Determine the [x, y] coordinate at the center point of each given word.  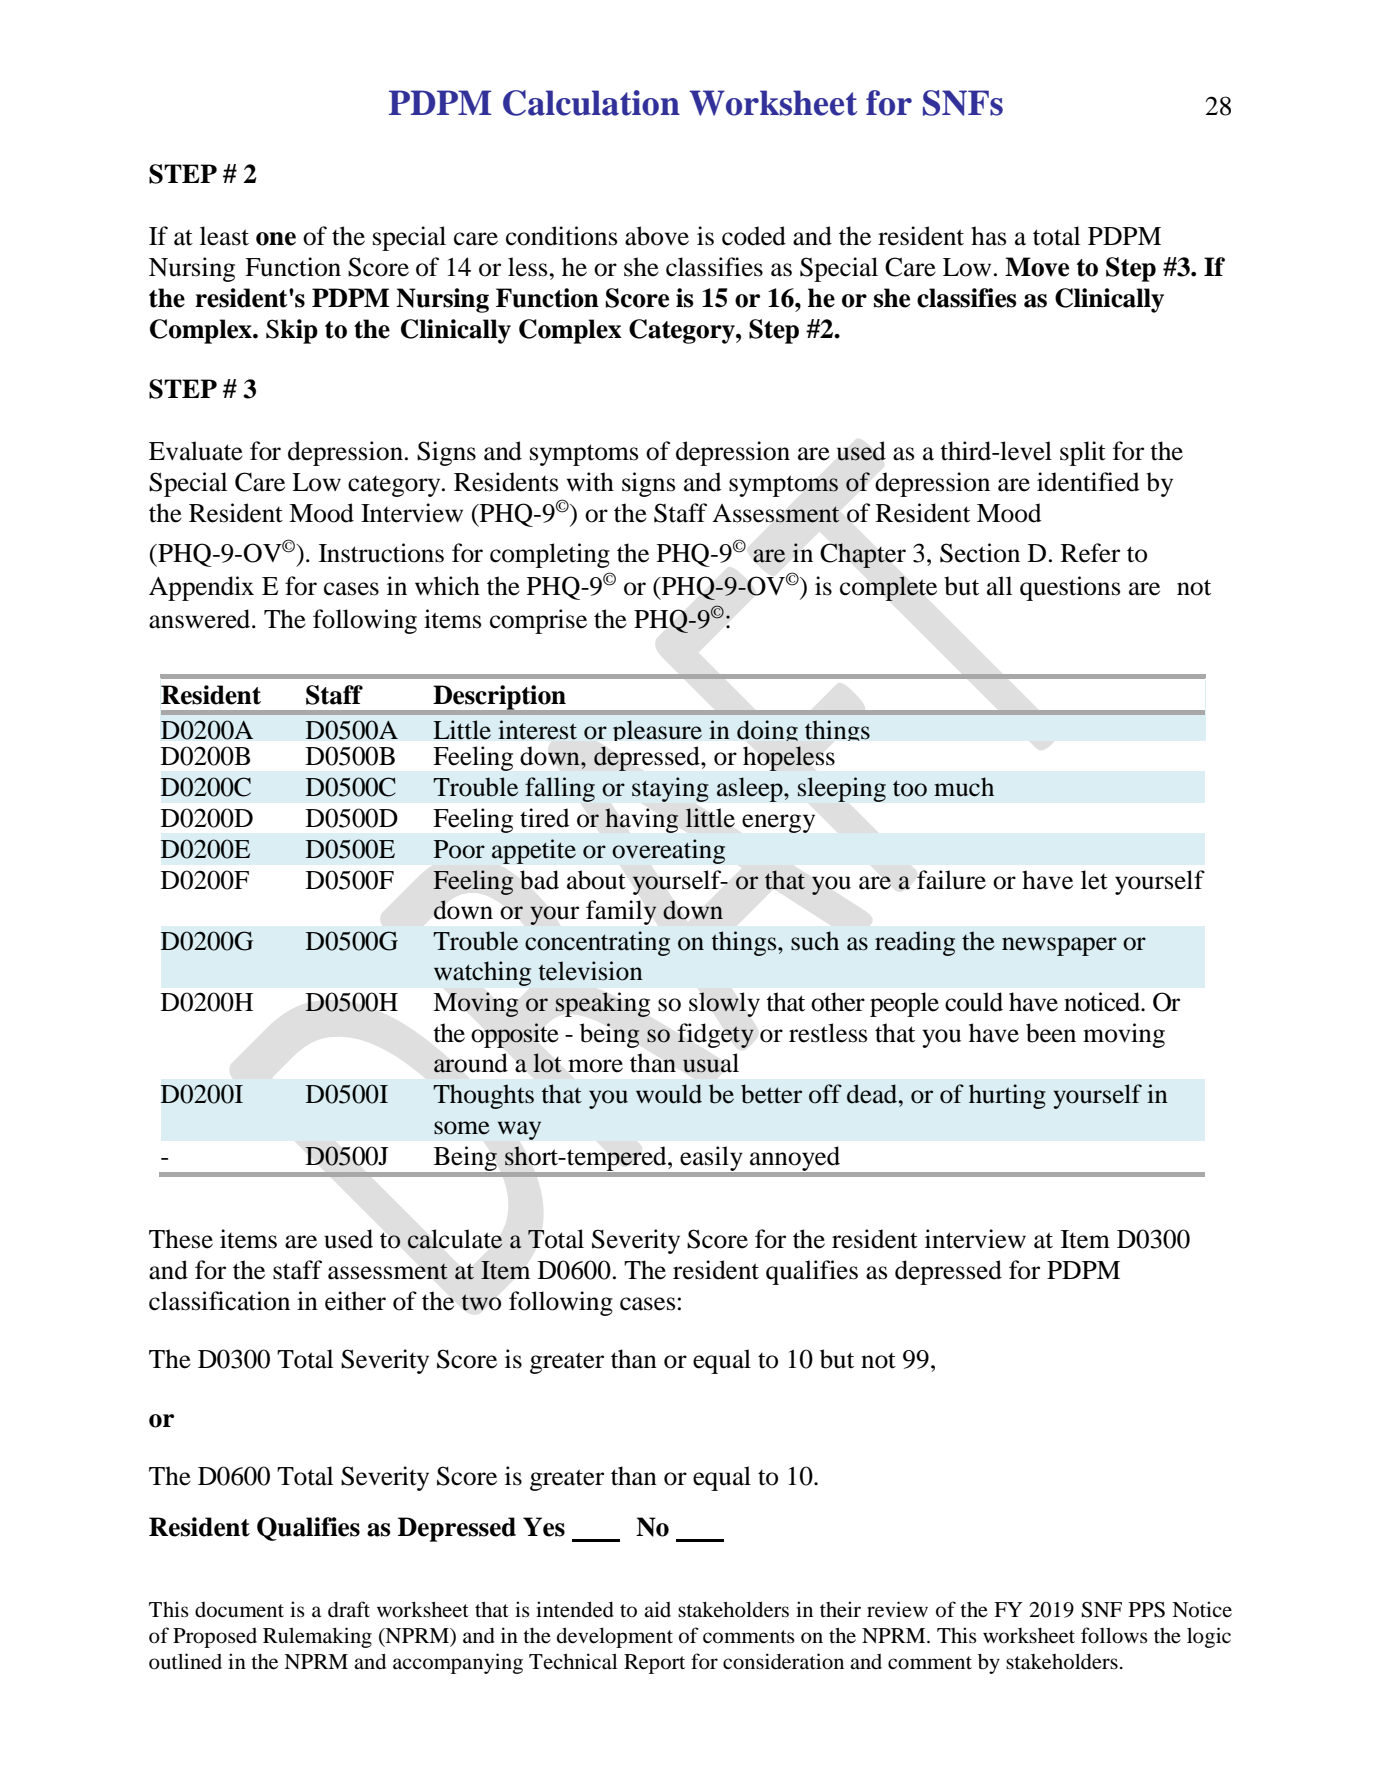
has [988, 236]
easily [711, 1158]
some [462, 1128]
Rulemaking [317, 1637]
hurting [1007, 1096]
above [657, 236]
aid [657, 1609]
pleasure [657, 734]
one [276, 239]
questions [1070, 588]
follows [1114, 1635]
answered [201, 619]
